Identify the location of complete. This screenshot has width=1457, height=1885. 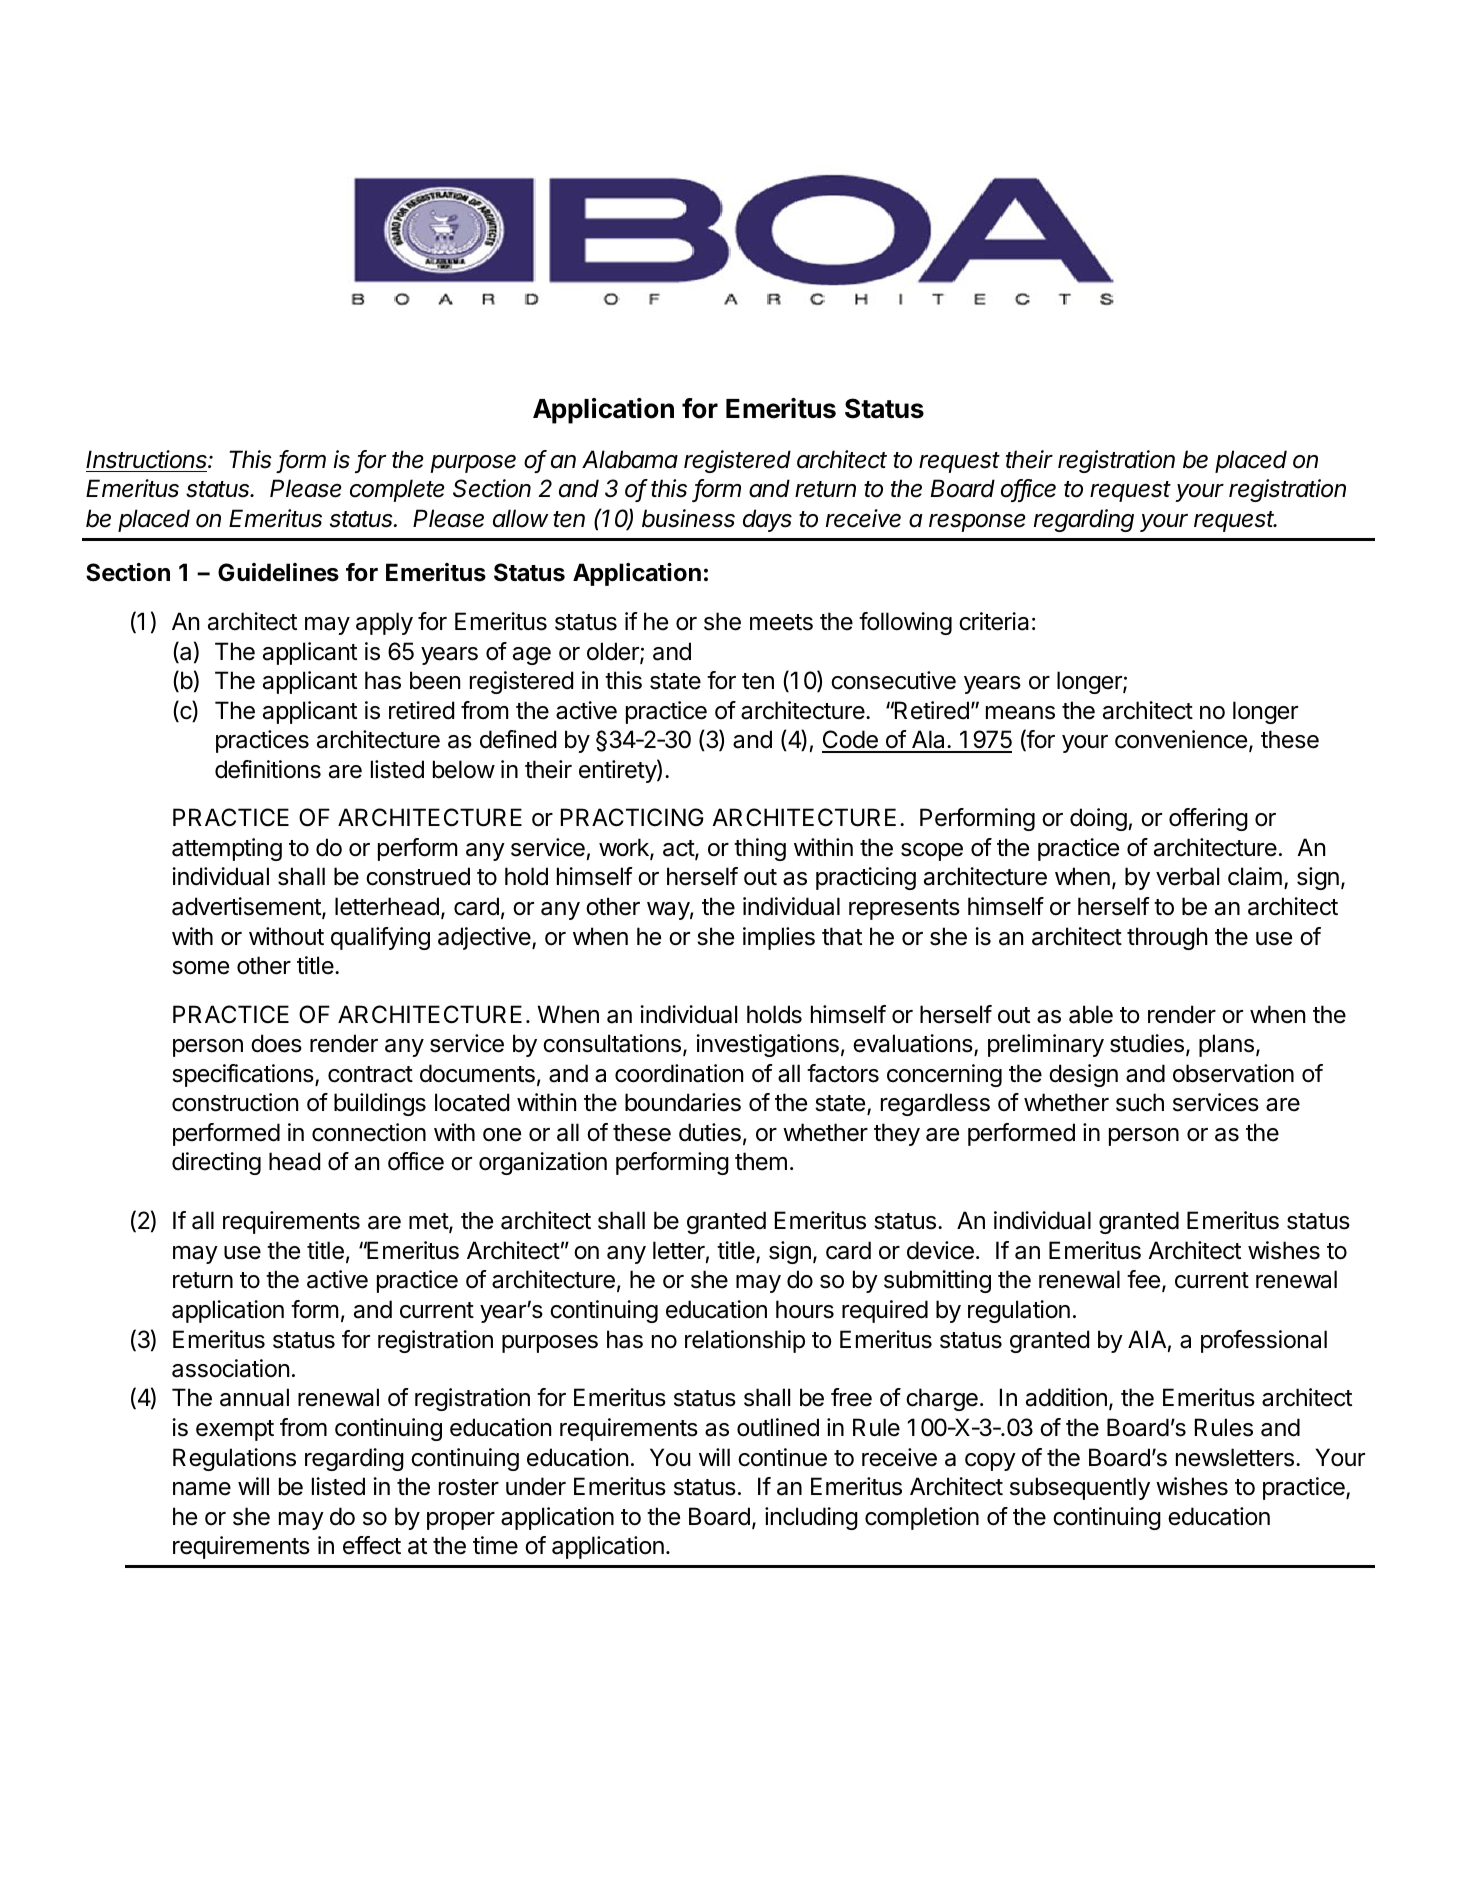
(397, 490).
